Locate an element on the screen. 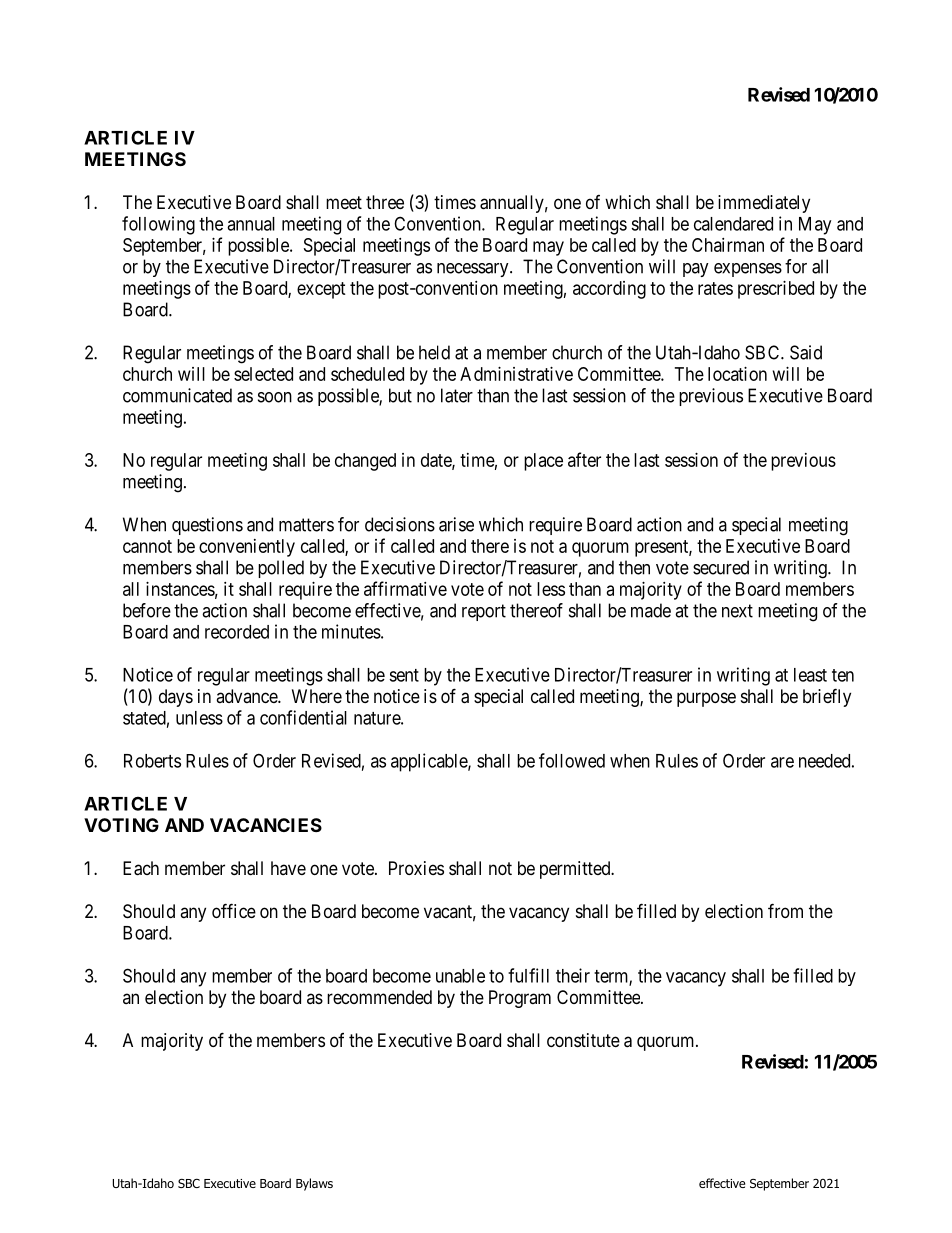 The width and height of the screenshot is (952, 1233). purpose is located at coordinates (706, 699).
